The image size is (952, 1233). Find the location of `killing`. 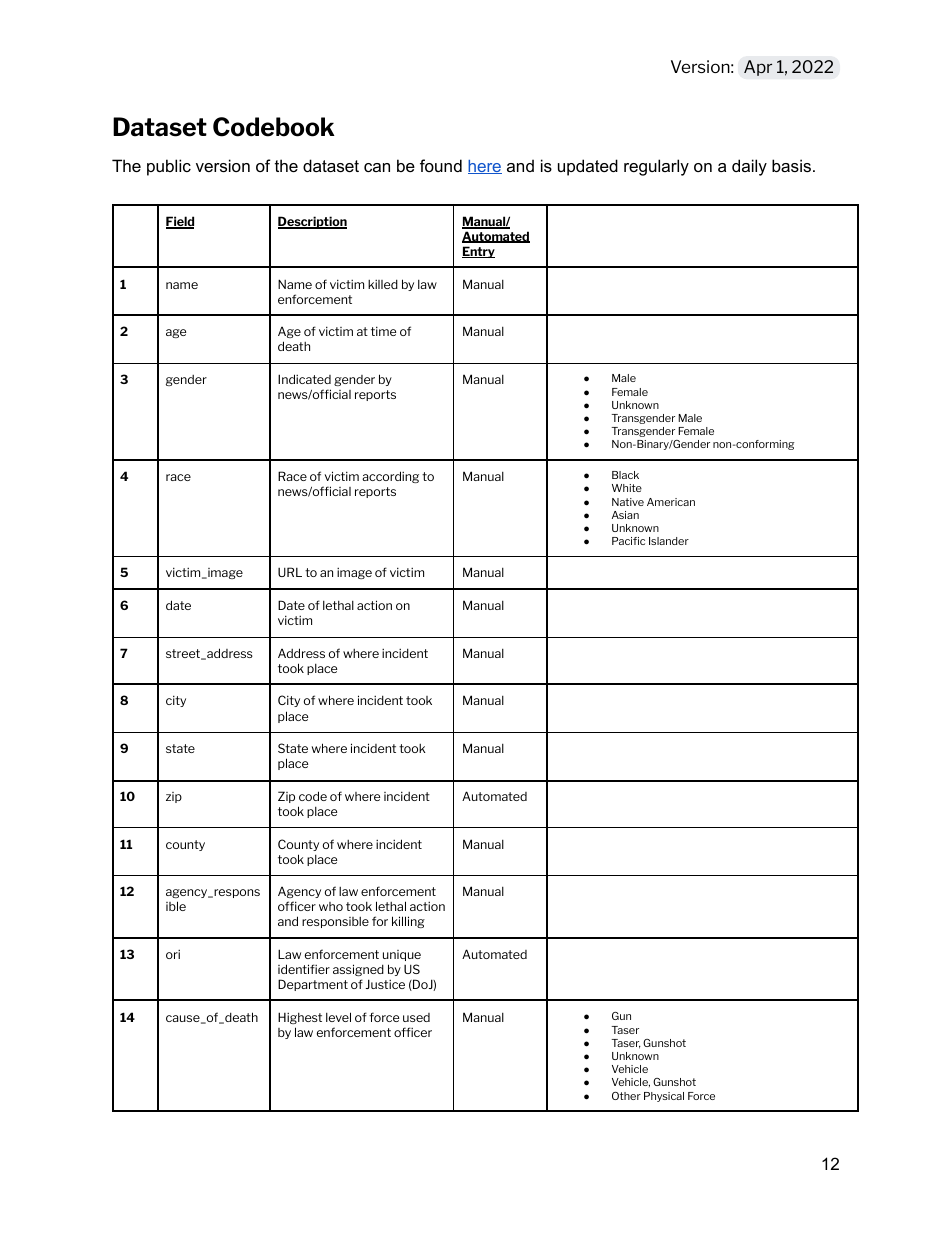

killing is located at coordinates (408, 922).
